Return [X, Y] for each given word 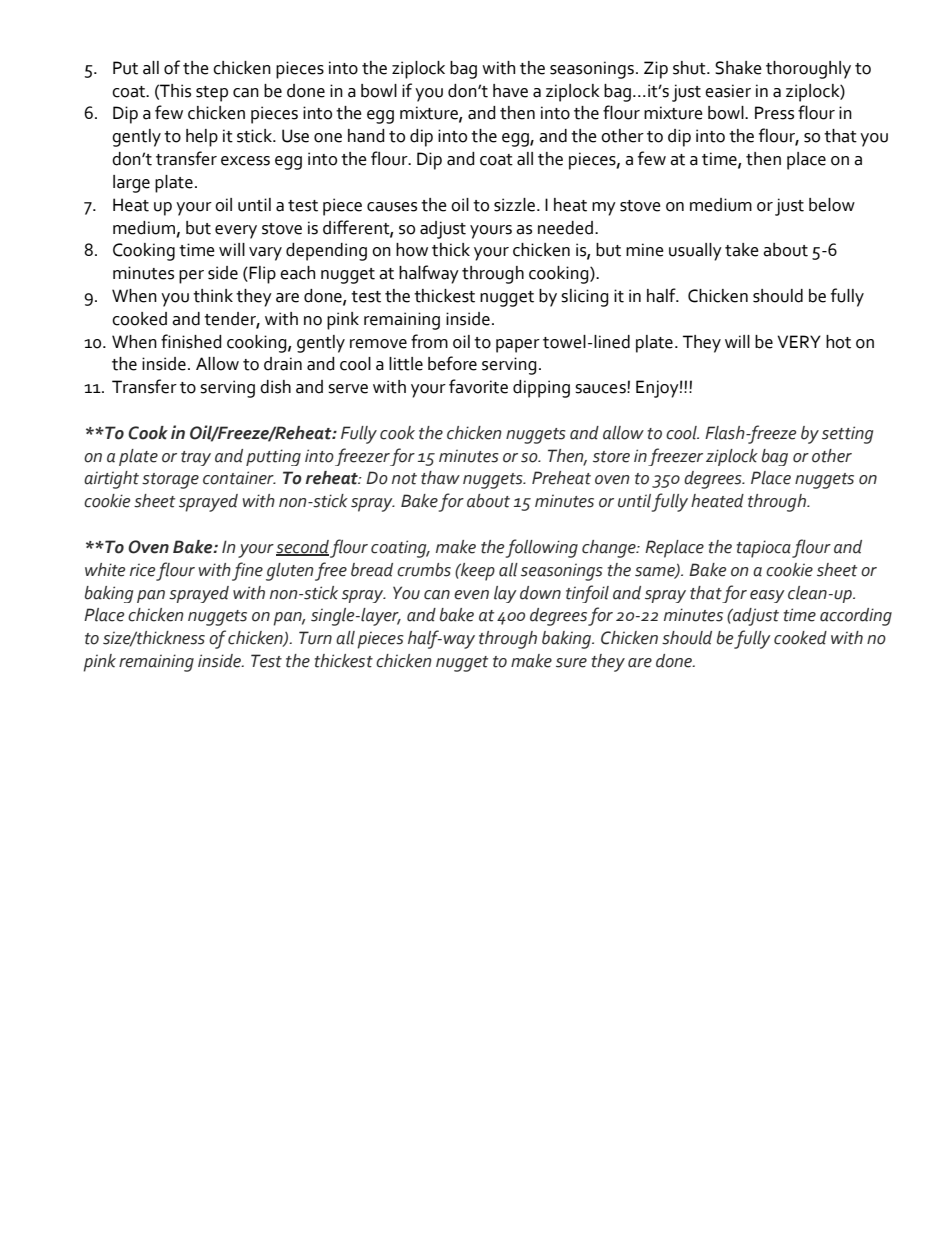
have [510, 91]
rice [142, 570]
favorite [478, 386]
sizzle [516, 205]
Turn [315, 638]
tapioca [764, 549]
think [213, 296]
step [212, 94]
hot [838, 342]
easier [728, 91]
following [542, 548]
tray [196, 458]
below [832, 205]
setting [847, 435]
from [429, 341]
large [131, 184]
